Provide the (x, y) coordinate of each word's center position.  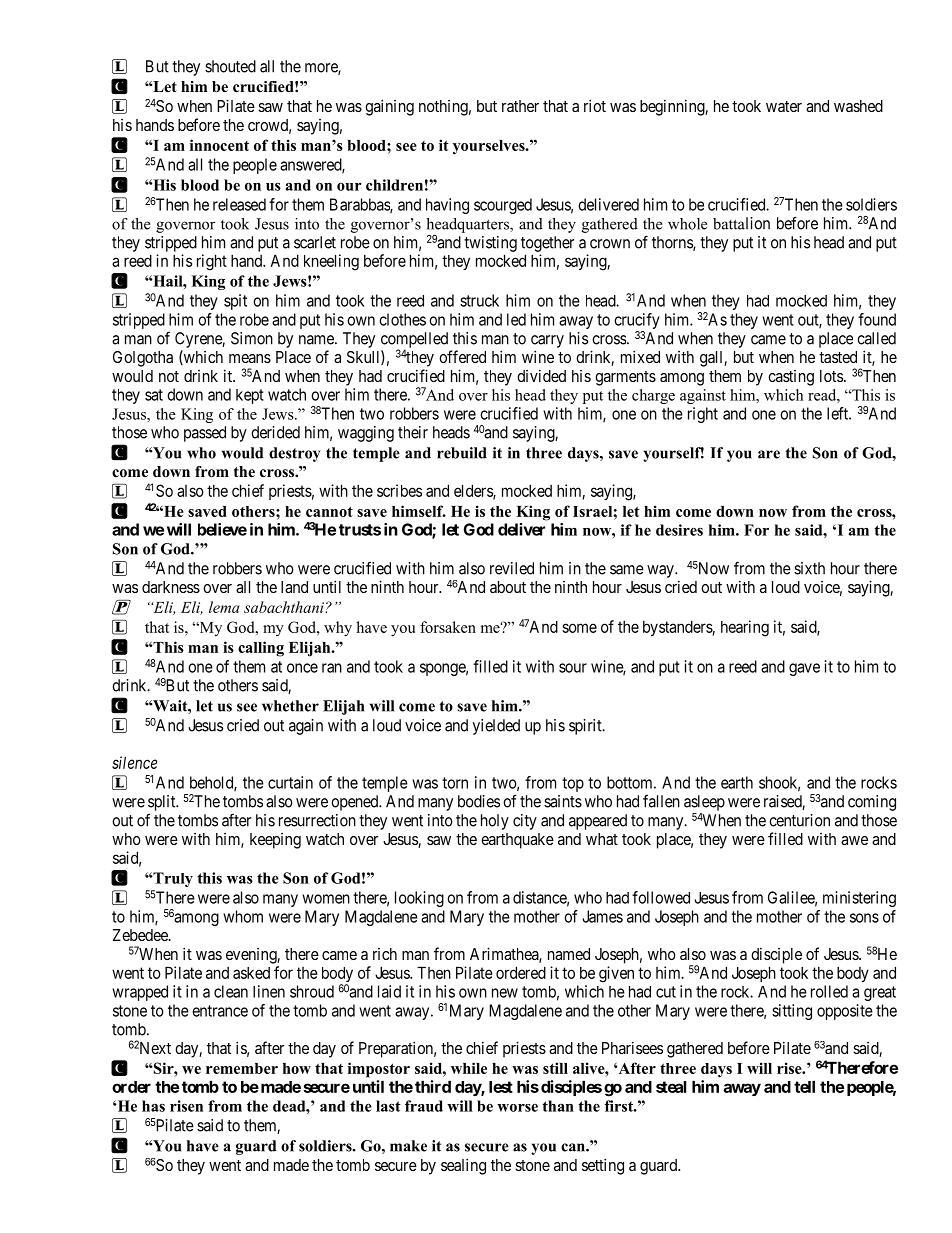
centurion (799, 820)
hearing (745, 628)
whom (243, 916)
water (784, 106)
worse (517, 1108)
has (153, 1106)
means (250, 358)
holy (495, 822)
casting (791, 378)
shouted (230, 66)
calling (261, 649)
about (508, 587)
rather (520, 106)
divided (541, 375)
